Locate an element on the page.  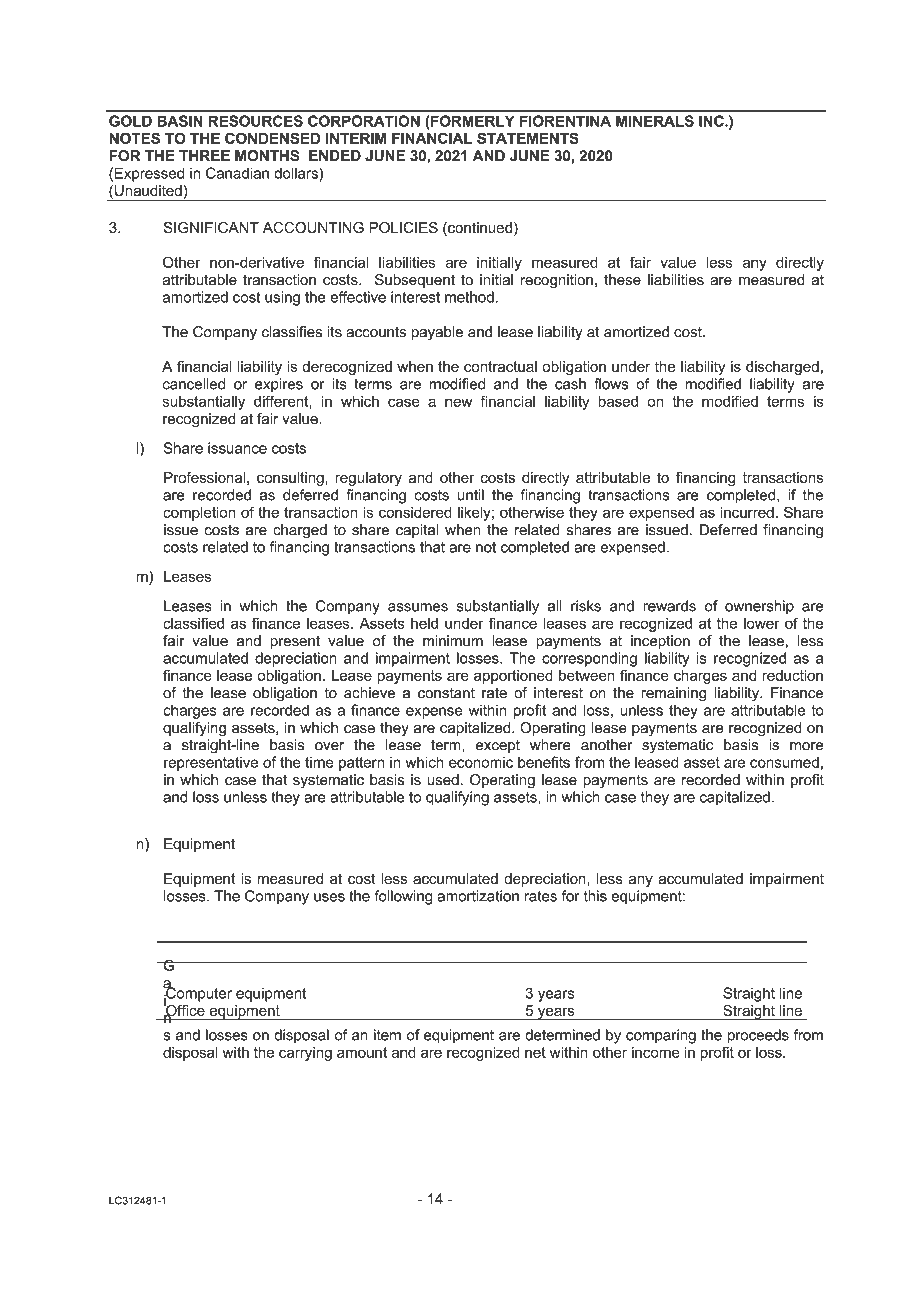
assumes is located at coordinates (418, 607).
